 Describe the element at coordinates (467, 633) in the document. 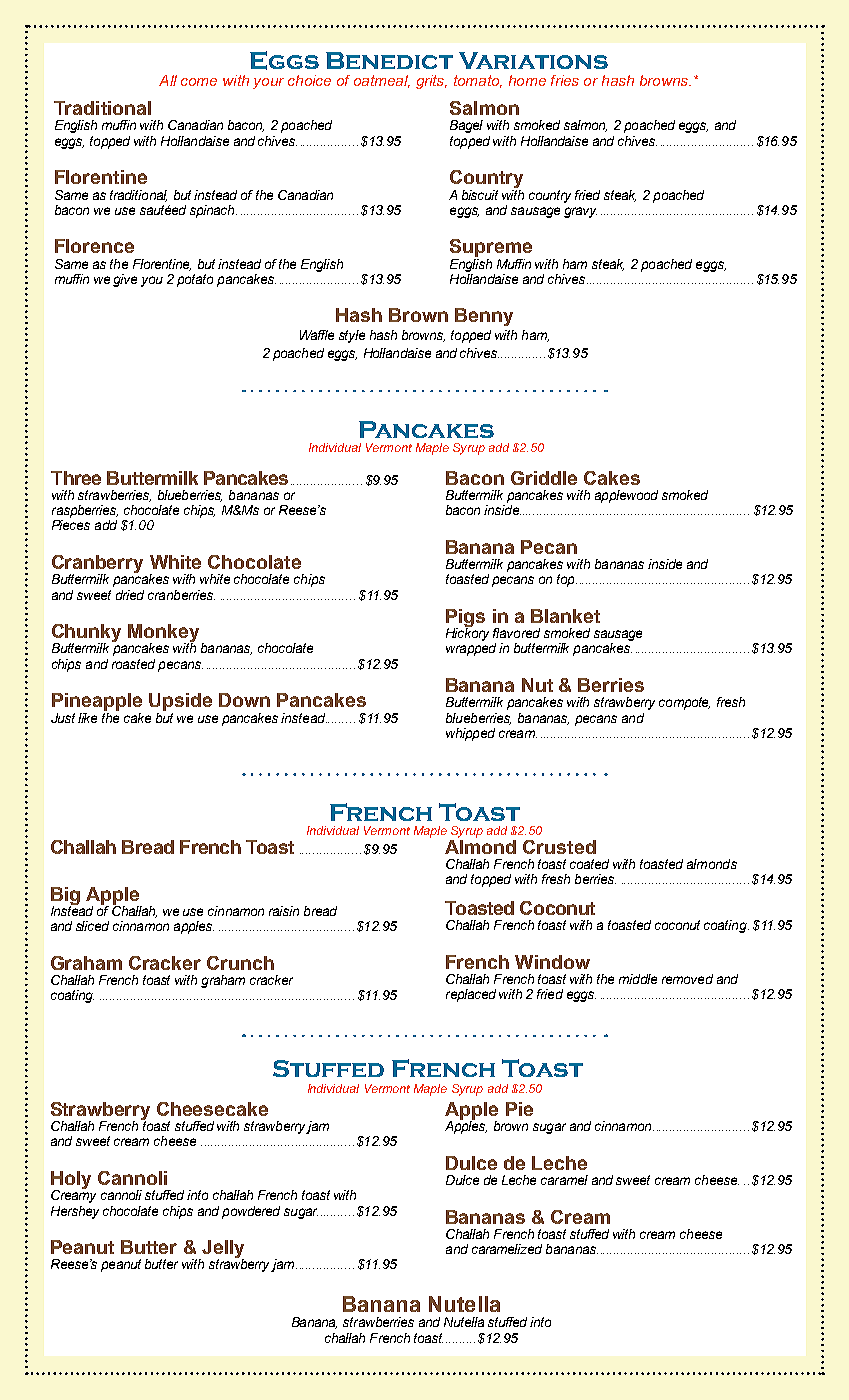

I see `Hickory` at that location.
